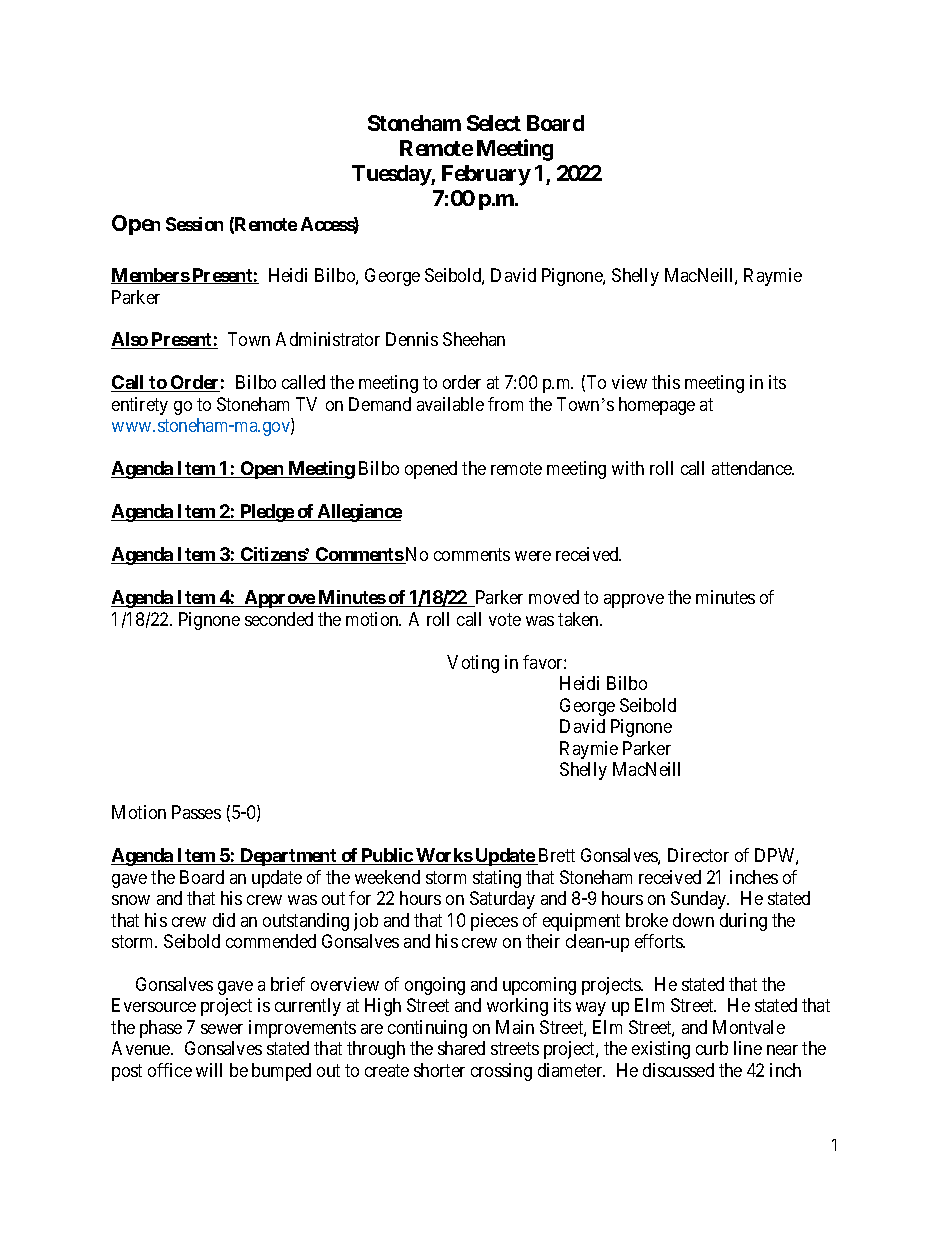 The image size is (952, 1233). What do you see at coordinates (712, 1048) in the screenshot?
I see `curb` at bounding box center [712, 1048].
